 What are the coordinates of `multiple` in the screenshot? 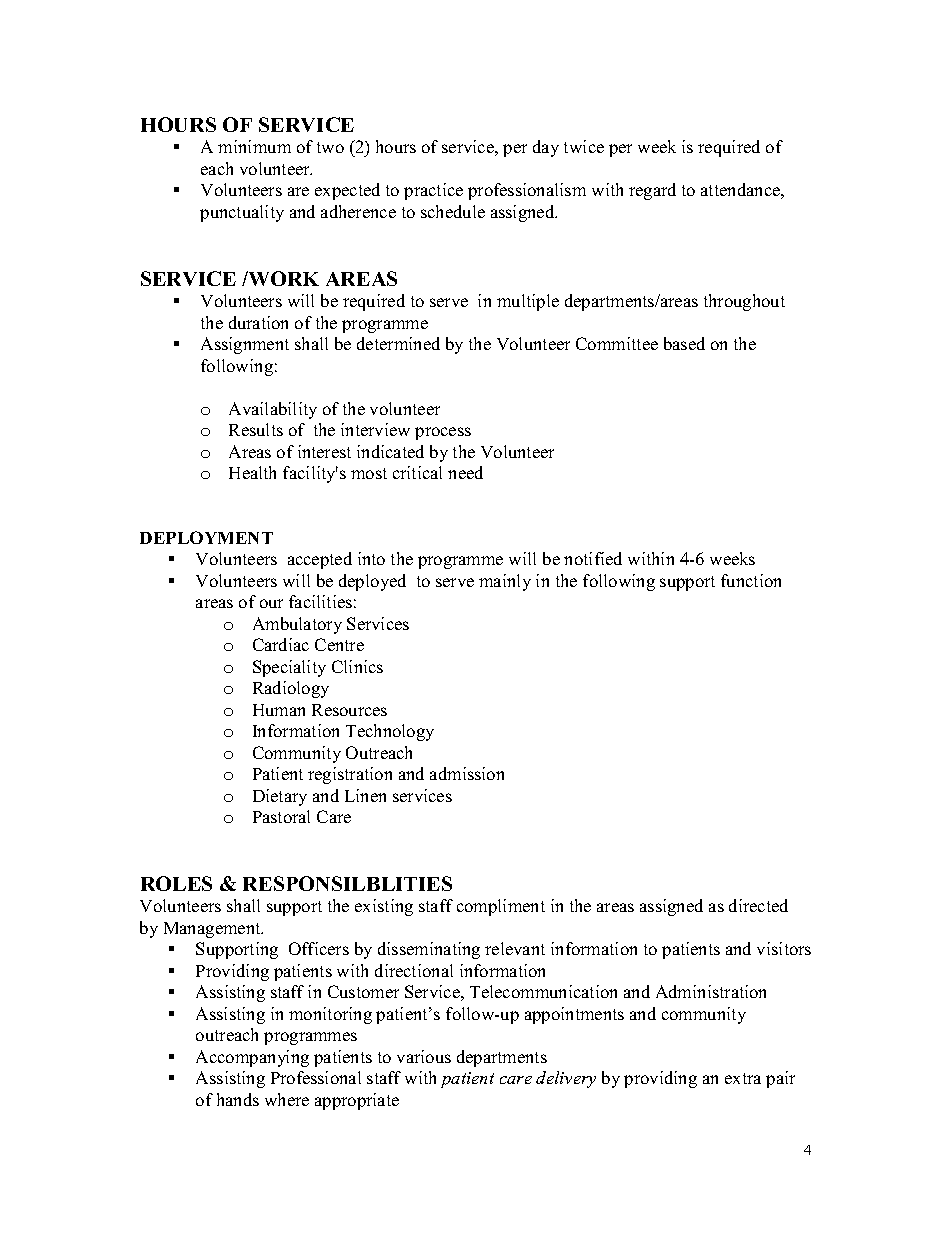 It's located at (528, 302).
